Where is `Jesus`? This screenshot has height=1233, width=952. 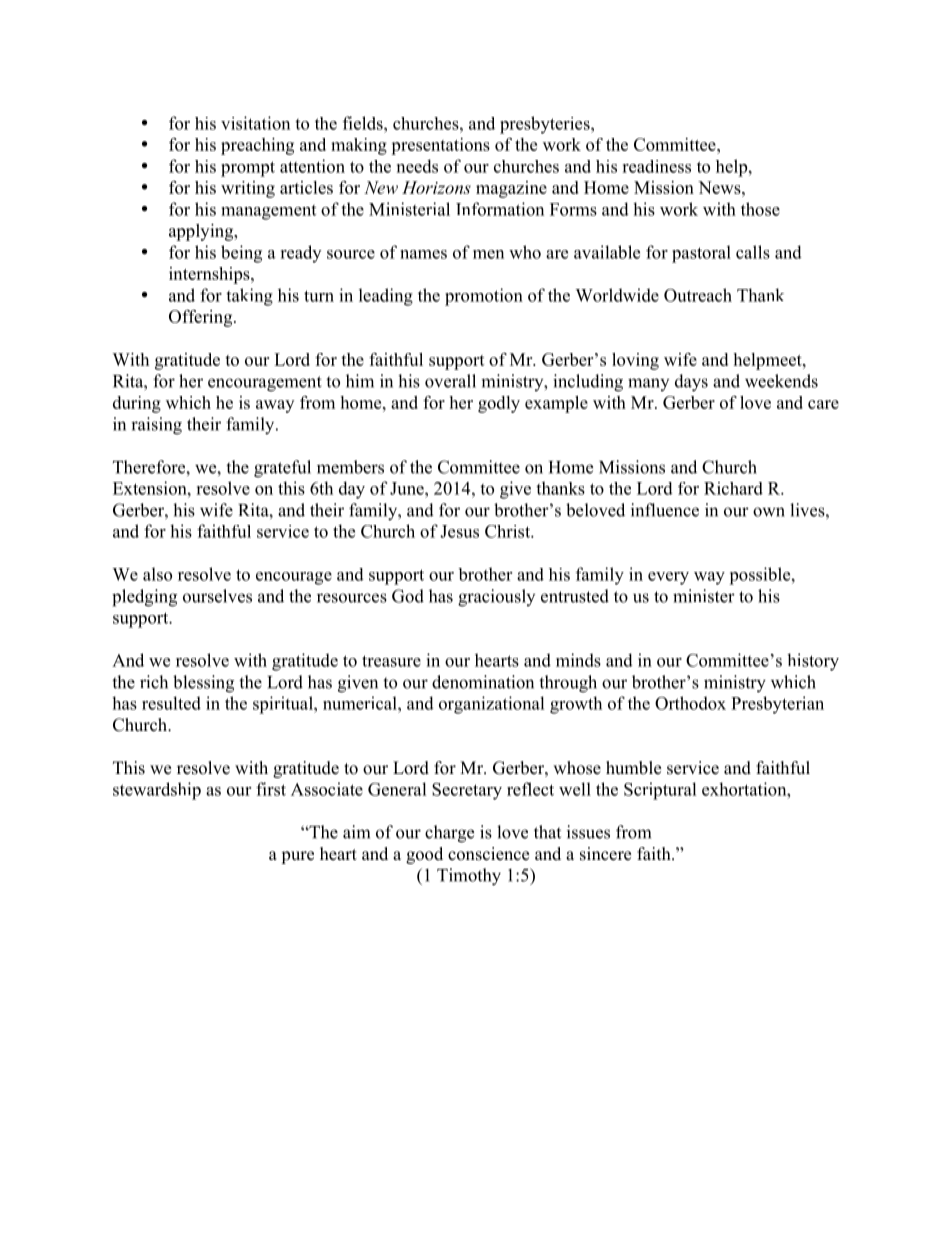 Jesus is located at coordinates (459, 531).
